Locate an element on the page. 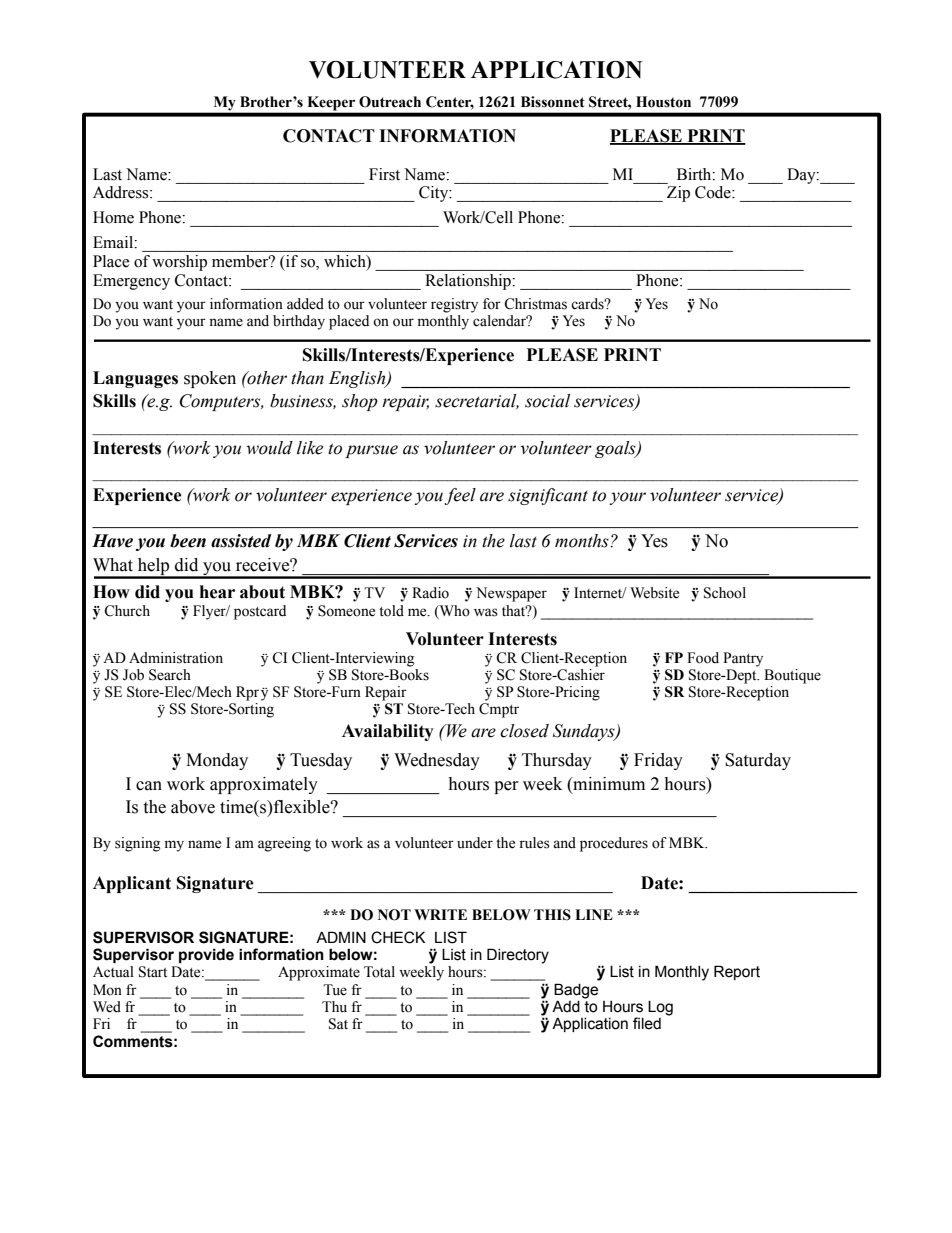  Radio is located at coordinates (430, 593).
